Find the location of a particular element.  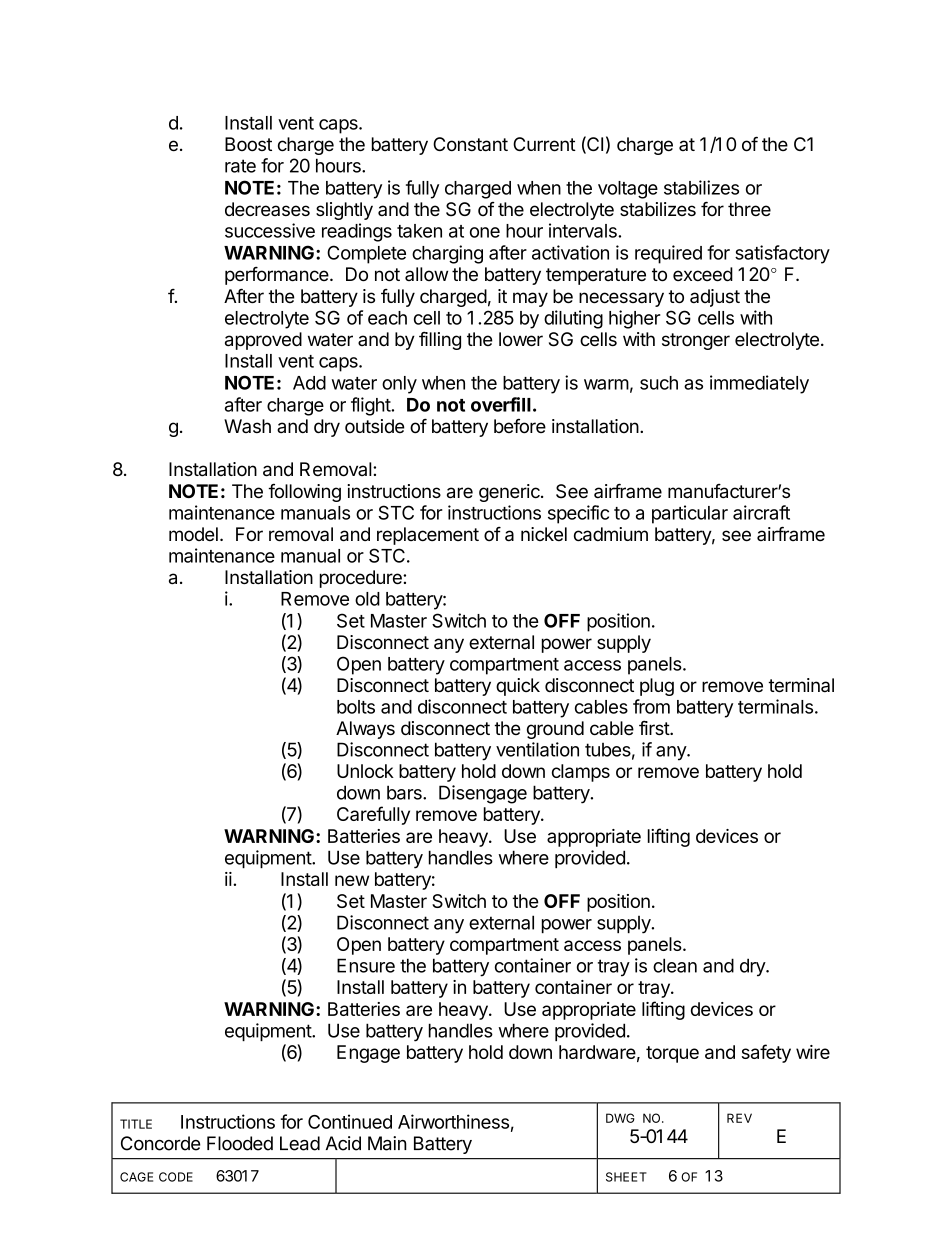

Unlock is located at coordinates (365, 771).
